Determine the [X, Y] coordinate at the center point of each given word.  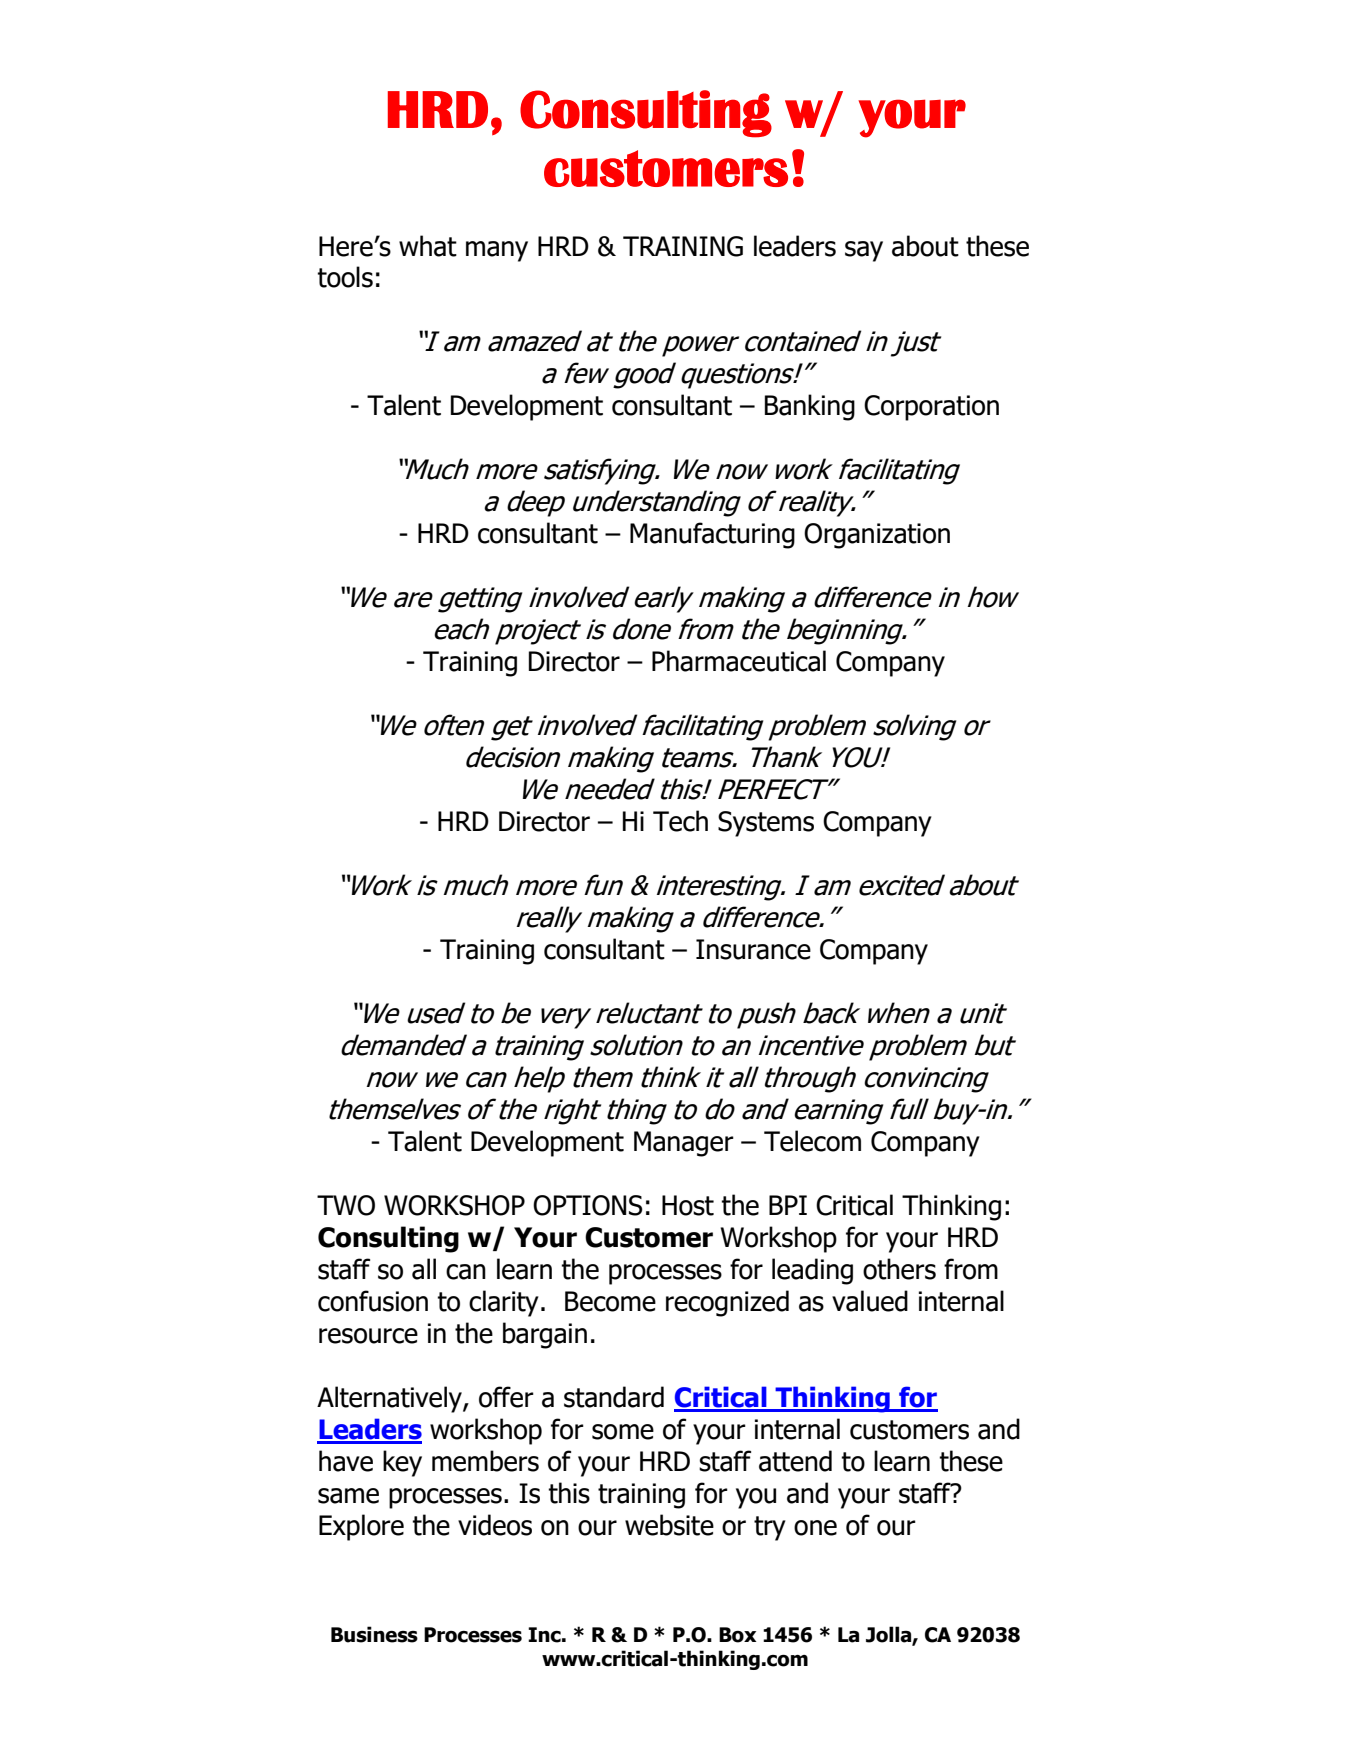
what [428, 246]
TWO [346, 1205]
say [864, 251]
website [669, 1525]
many [497, 251]
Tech [680, 821]
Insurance [753, 949]
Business [374, 1634]
